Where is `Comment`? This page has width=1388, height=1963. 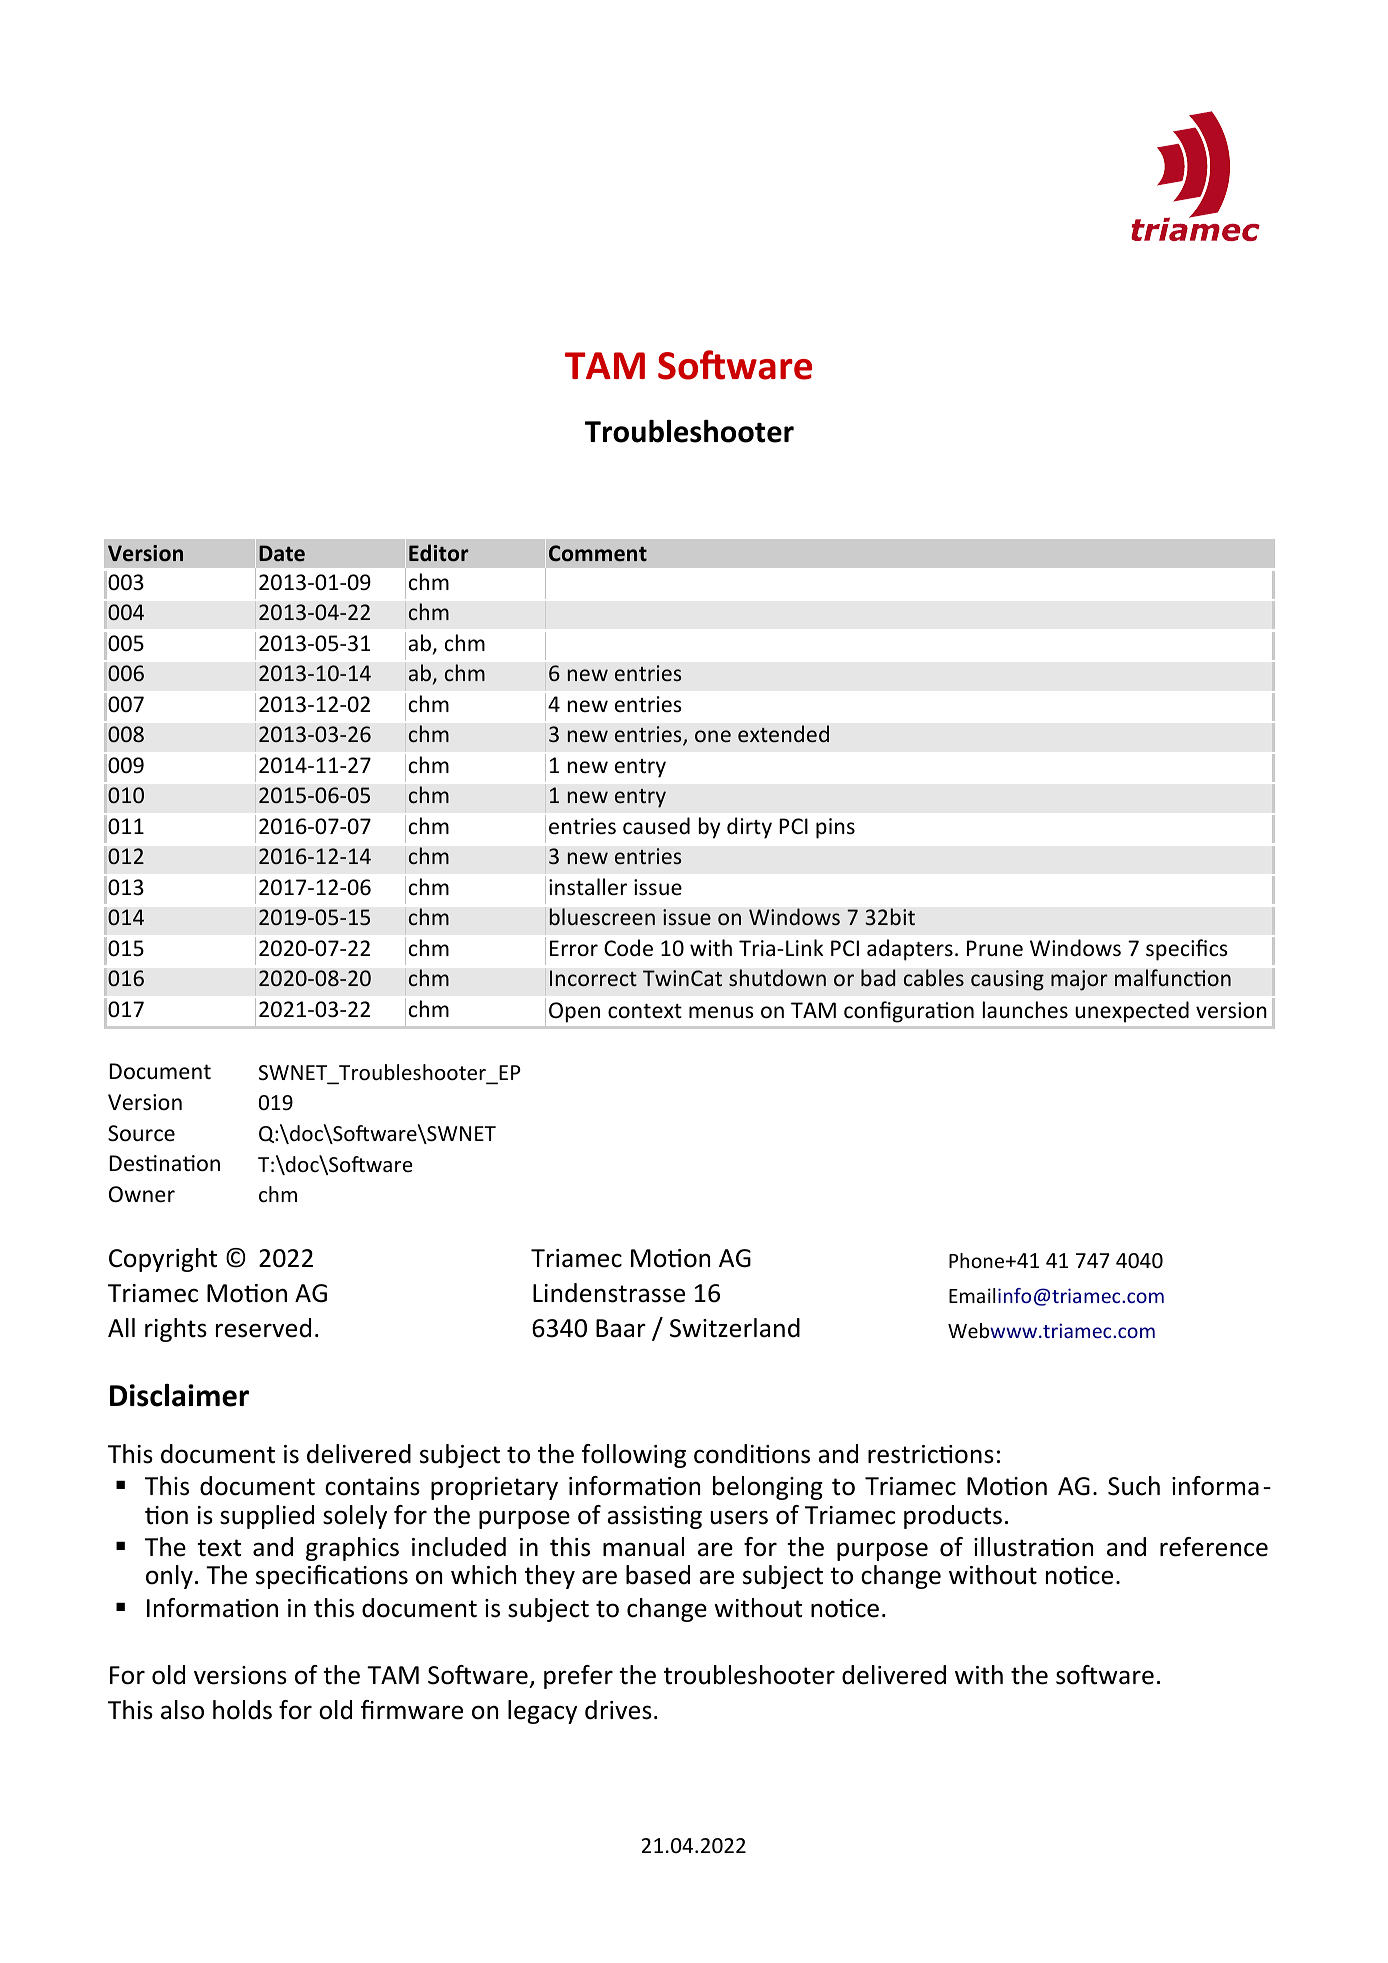
Comment is located at coordinates (598, 553).
